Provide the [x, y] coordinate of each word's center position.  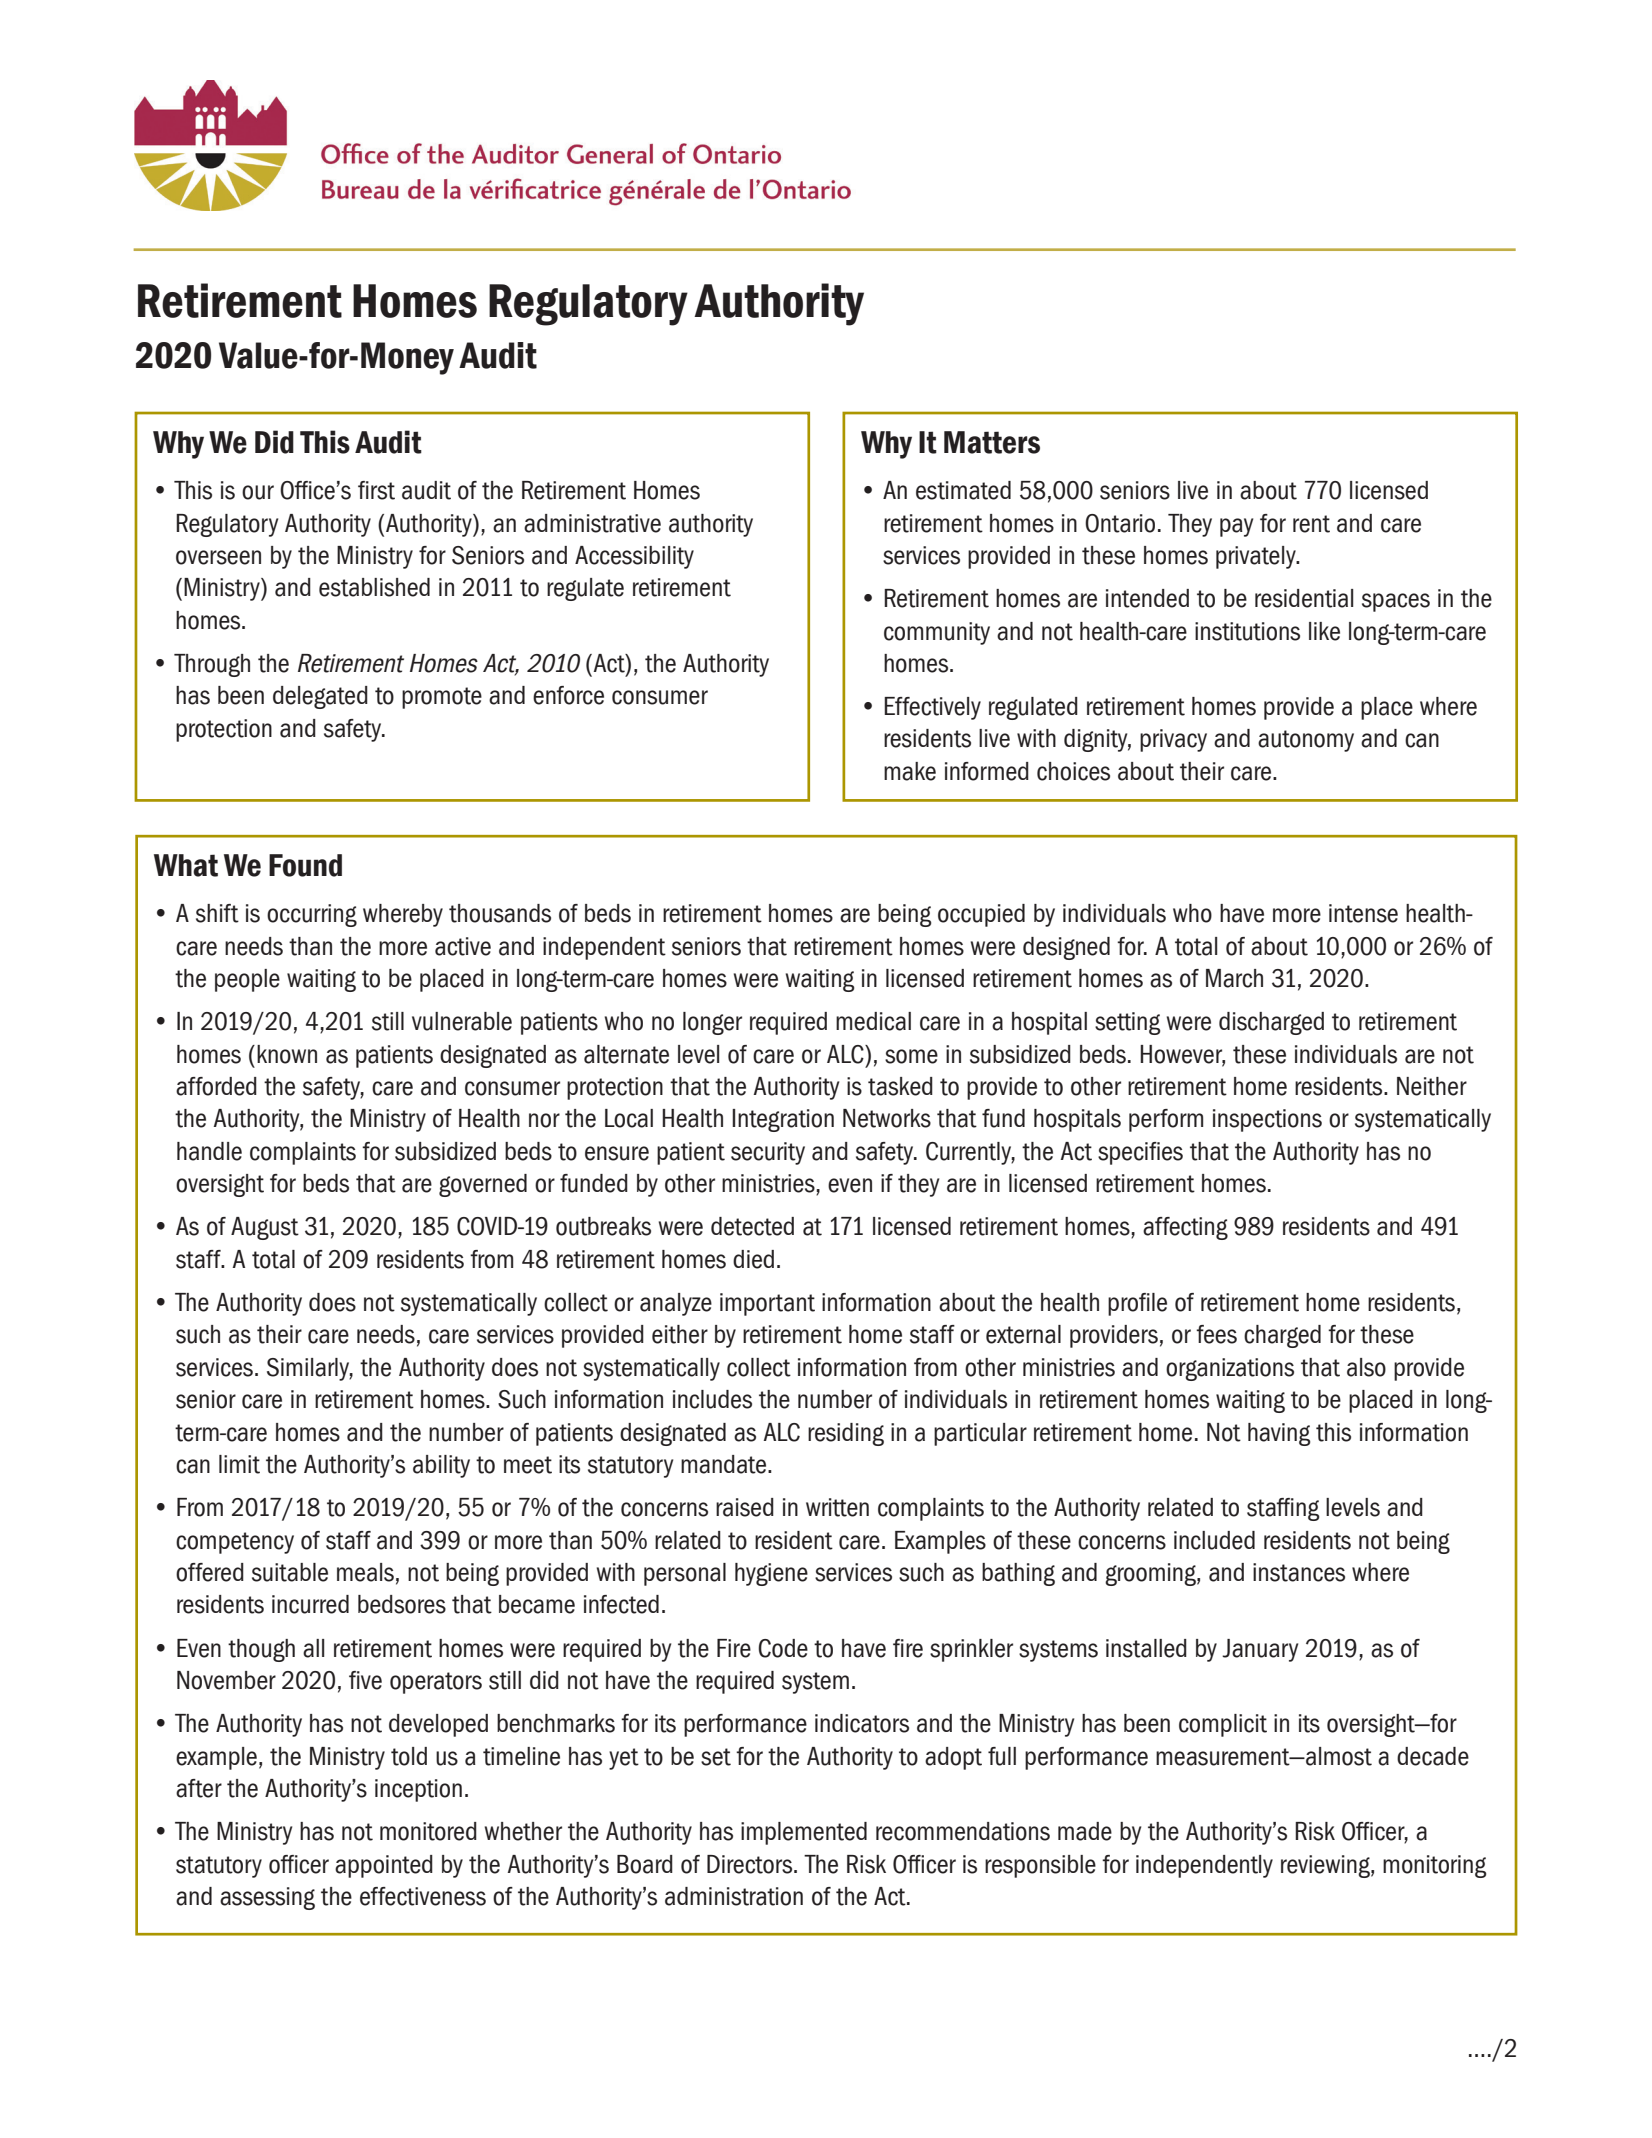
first [376, 490]
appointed [384, 1866]
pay [1236, 527]
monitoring [1434, 1866]
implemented [804, 1833]
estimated [963, 490]
